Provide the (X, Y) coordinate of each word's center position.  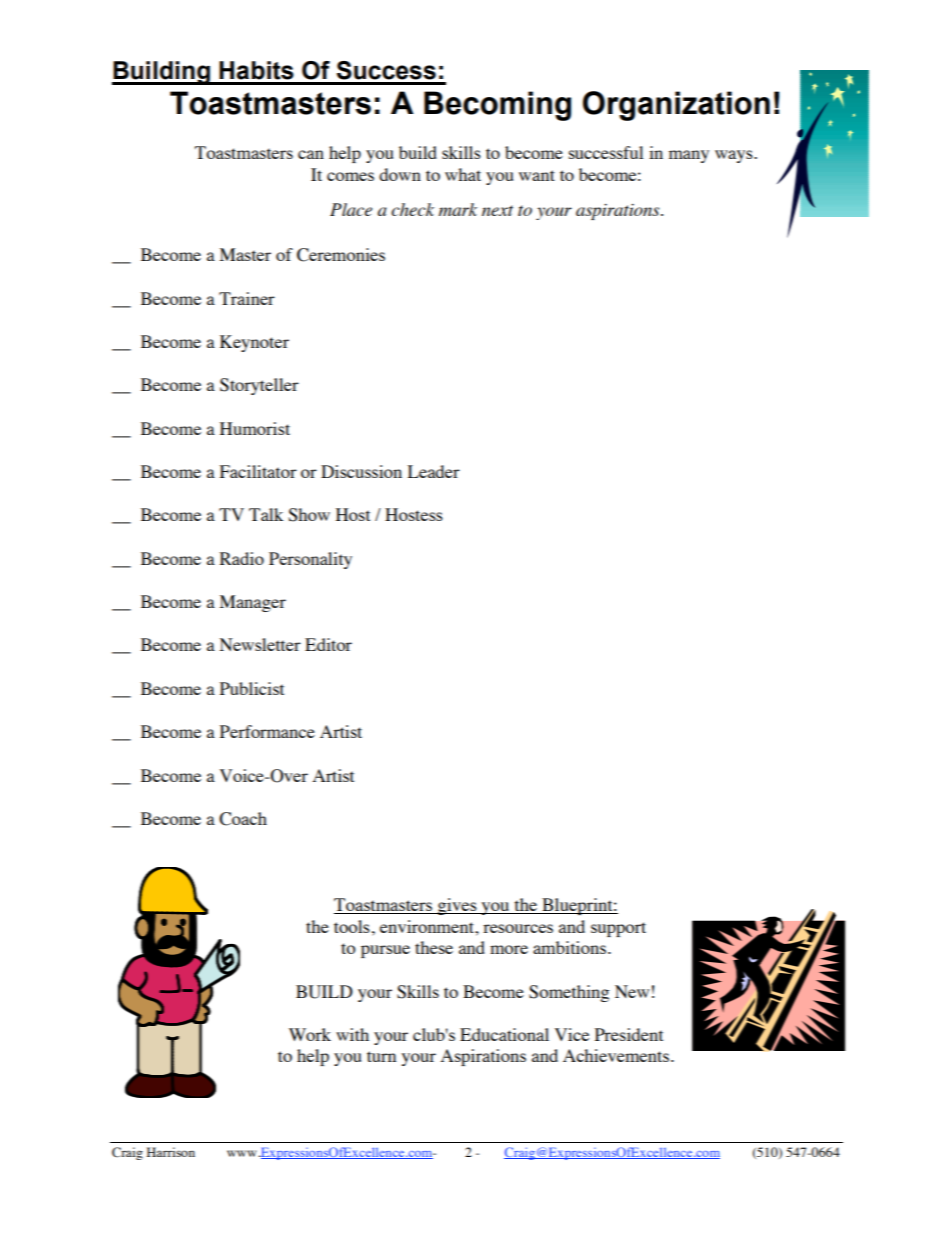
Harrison (171, 1152)
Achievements (616, 1055)
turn (381, 1056)
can (311, 154)
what (463, 174)
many (689, 156)
